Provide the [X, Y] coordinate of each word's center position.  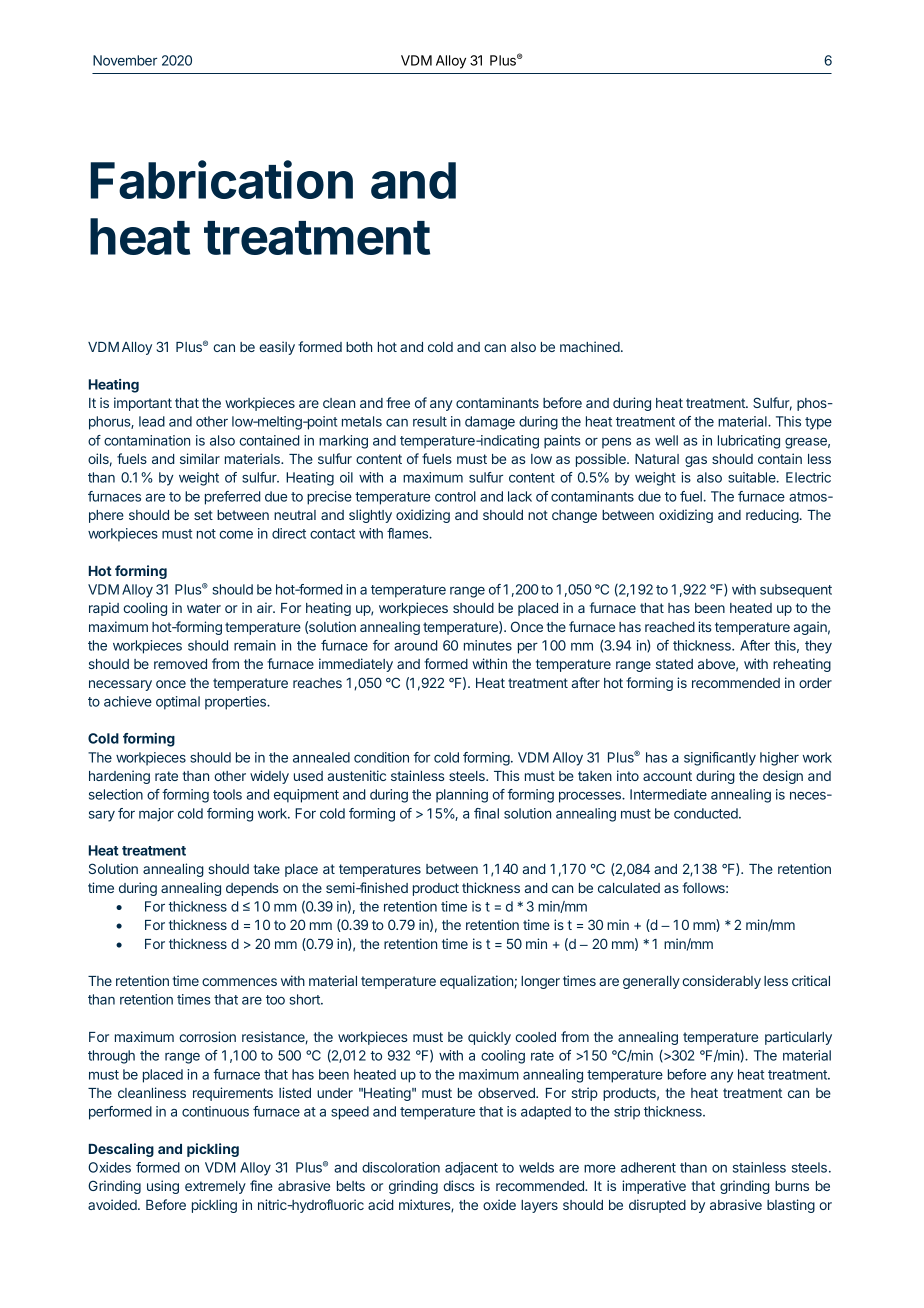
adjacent [471, 1169]
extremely [215, 1187]
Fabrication [222, 179]
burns [792, 1186]
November [125, 60]
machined [590, 346]
